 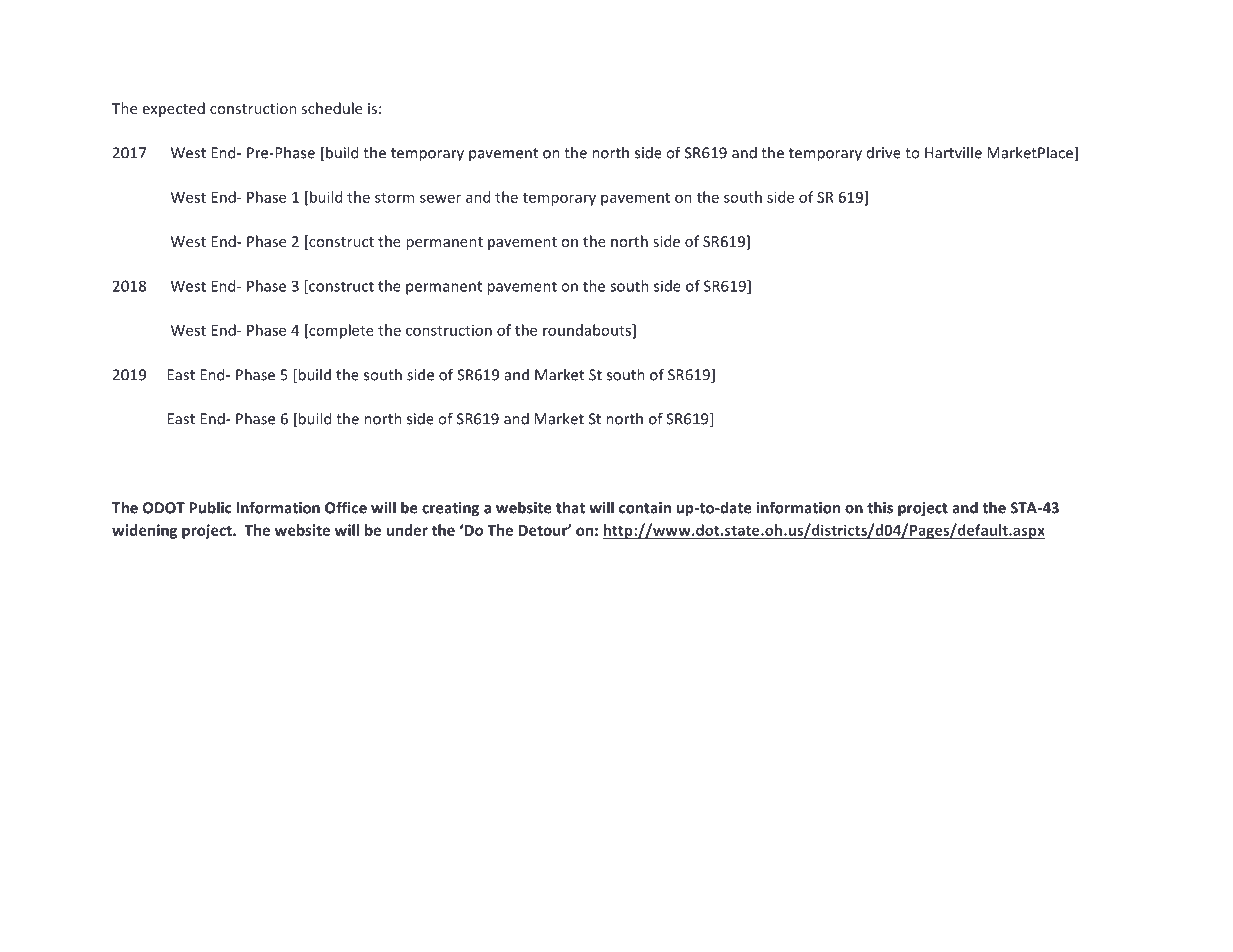 What do you see at coordinates (450, 509) in the screenshot?
I see `creating` at bounding box center [450, 509].
